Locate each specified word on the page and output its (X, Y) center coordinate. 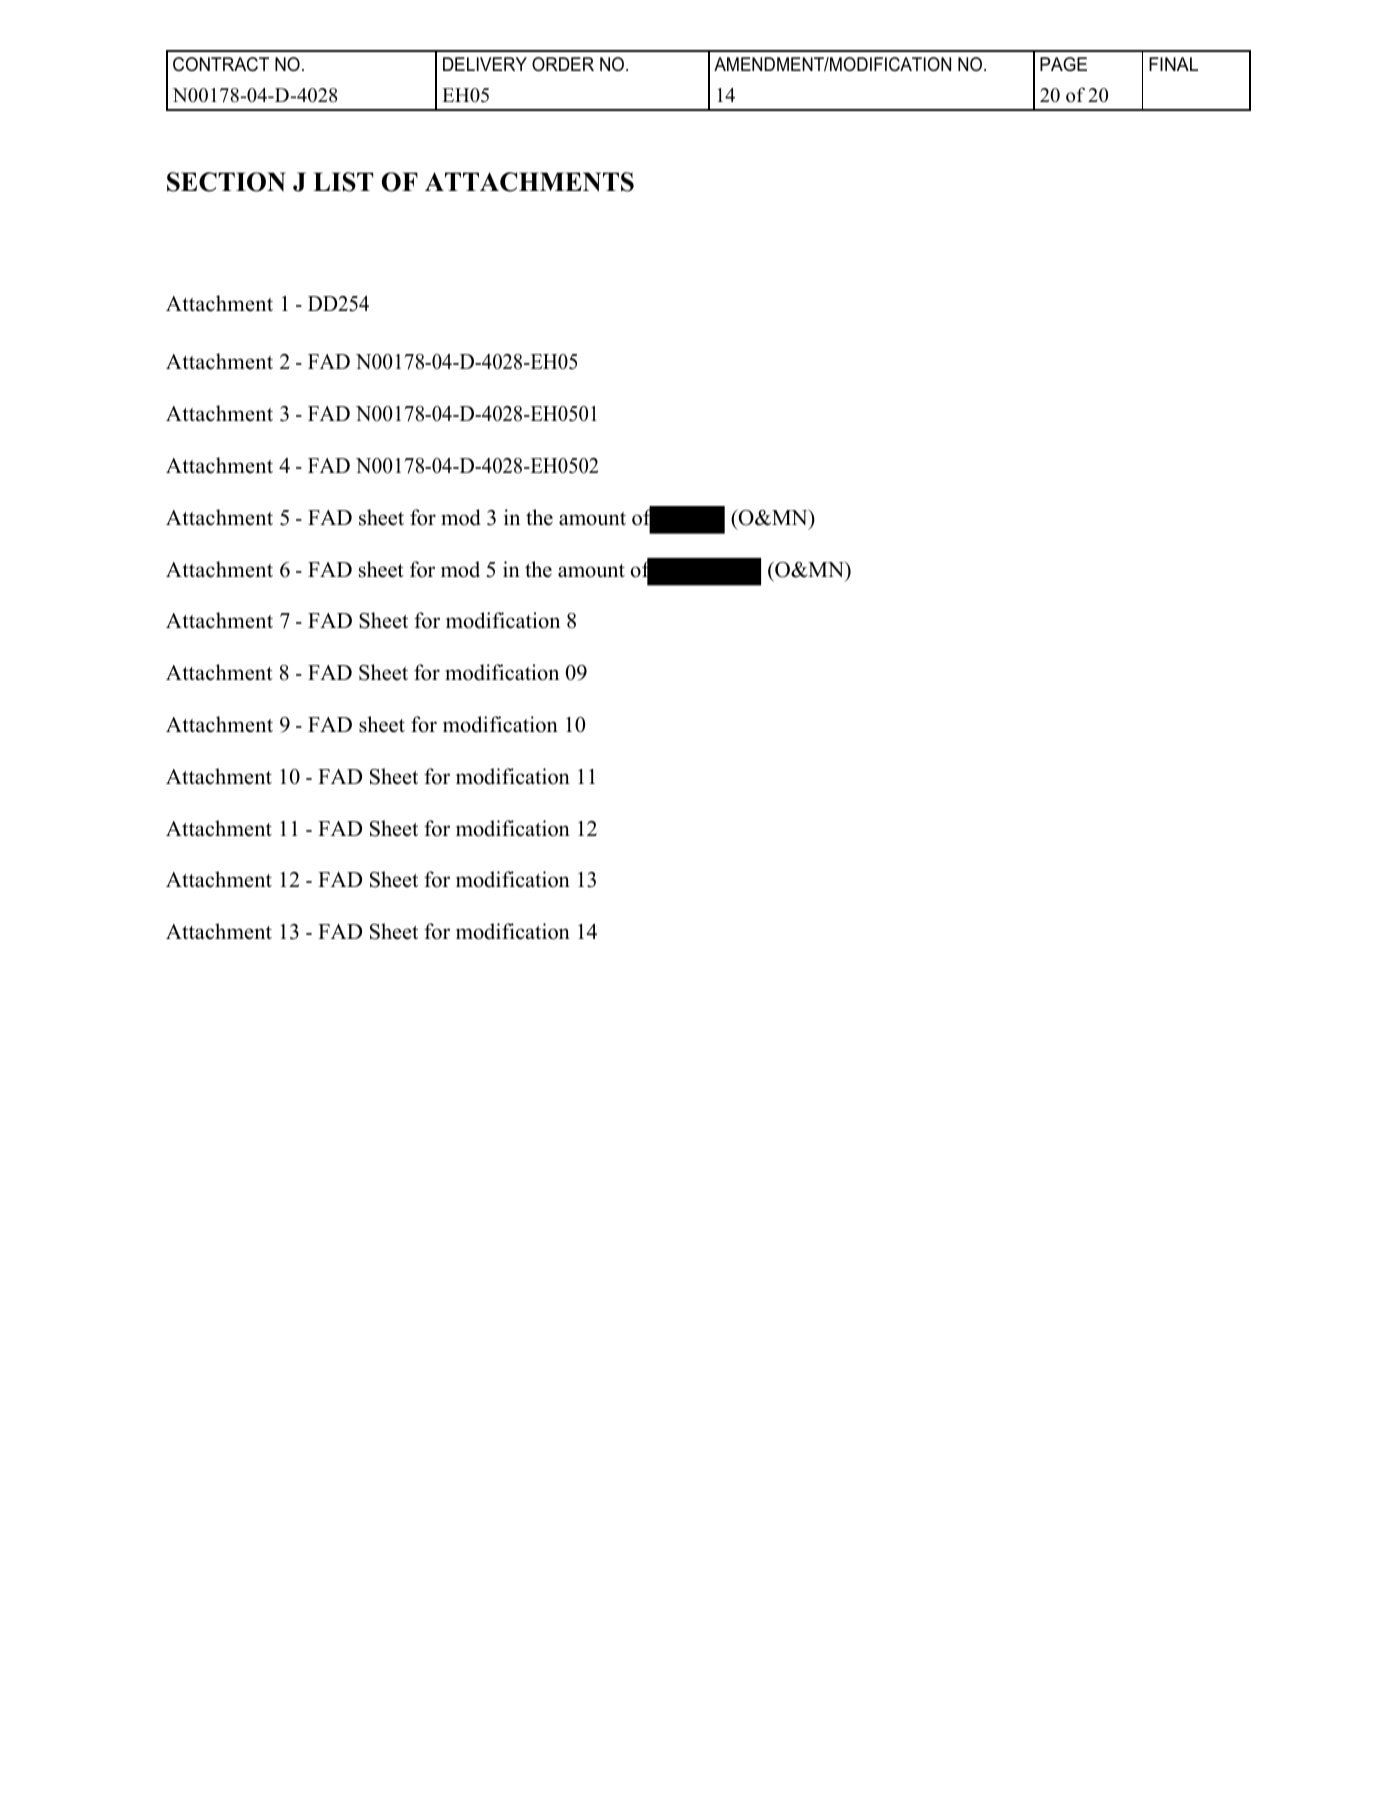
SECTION (226, 182)
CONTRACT (221, 64)
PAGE (1063, 64)
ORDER (563, 64)
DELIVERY (485, 64)
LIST (343, 182)
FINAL (1173, 64)
